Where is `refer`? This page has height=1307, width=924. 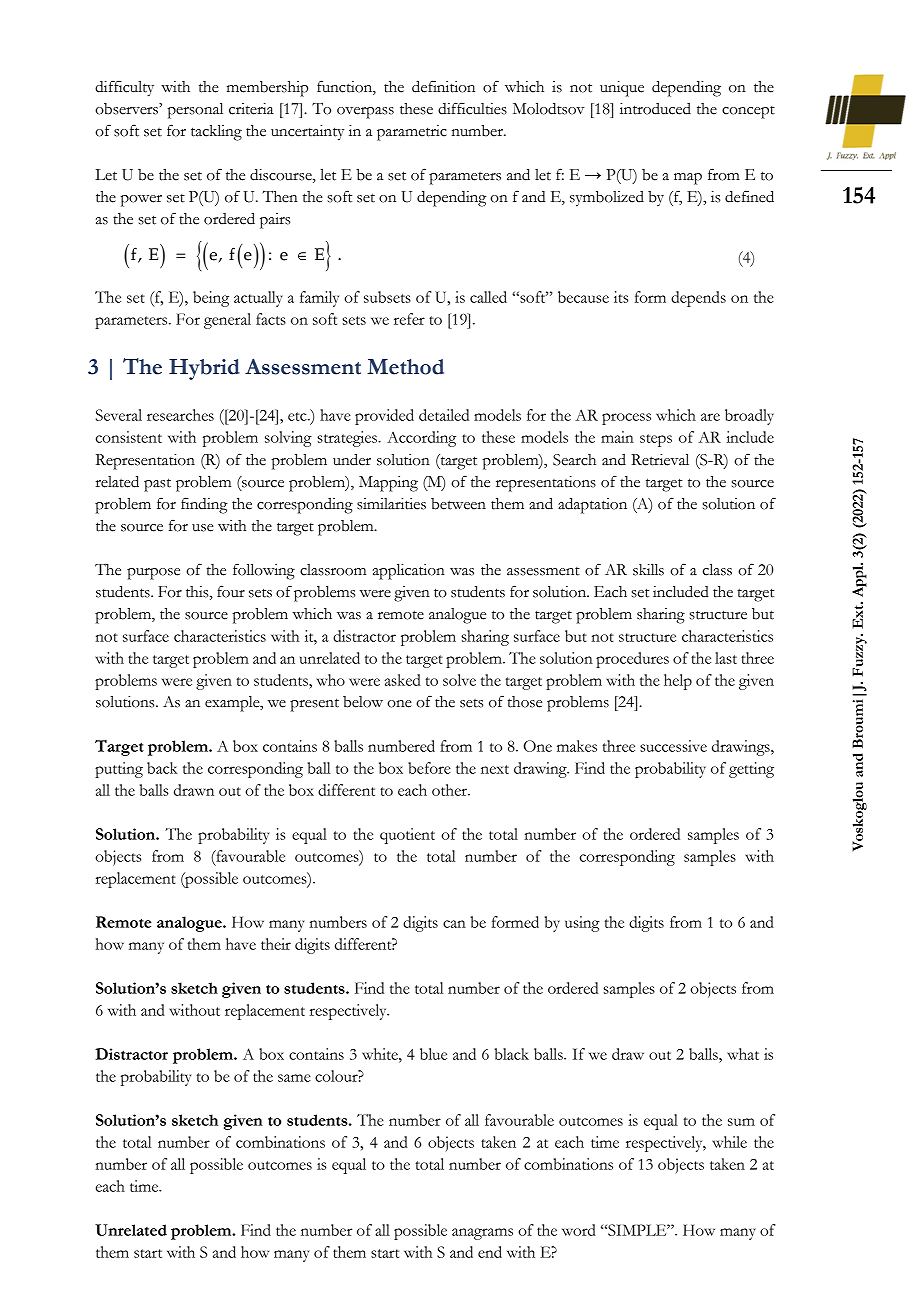 refer is located at coordinates (409, 319).
